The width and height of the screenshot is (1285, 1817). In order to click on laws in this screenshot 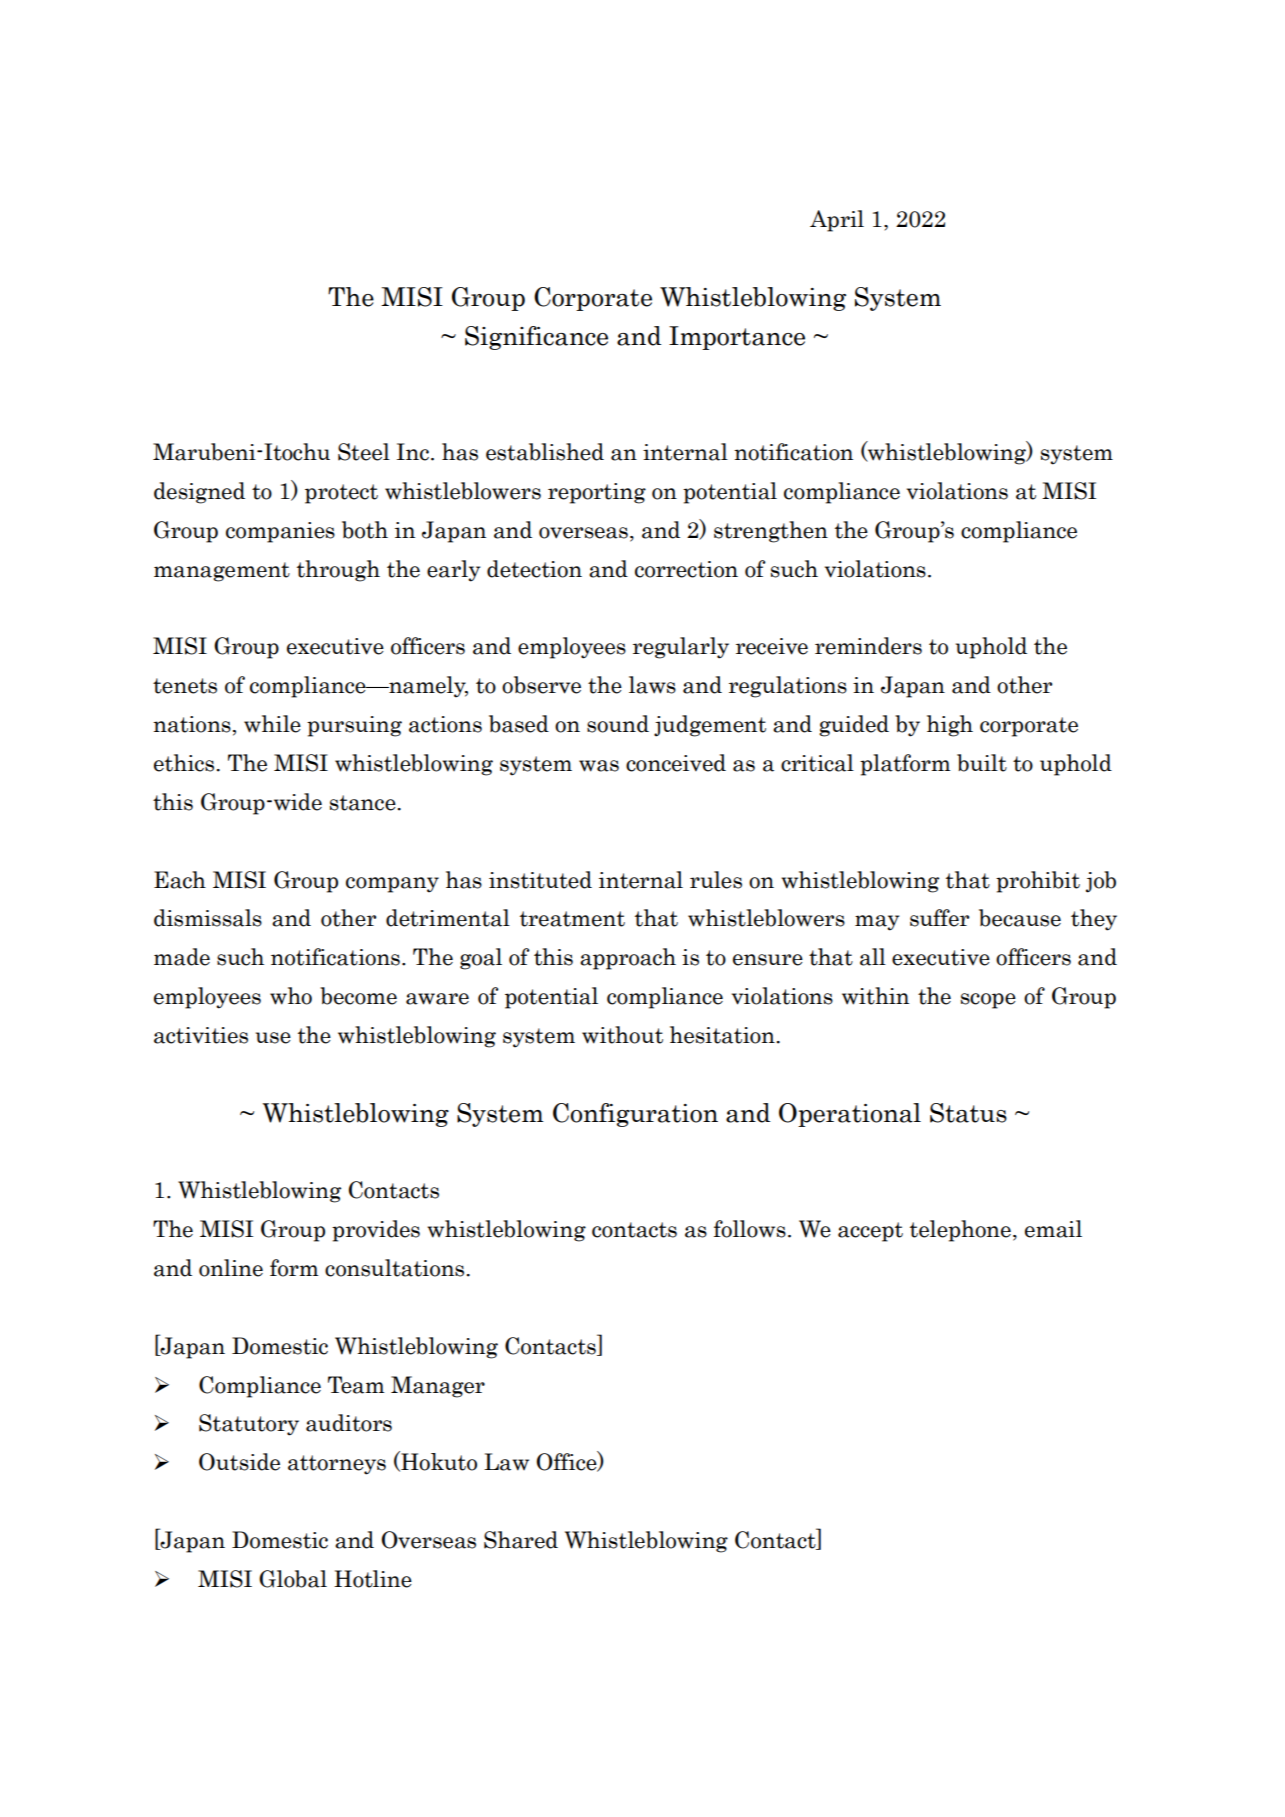, I will do `click(652, 685)`.
